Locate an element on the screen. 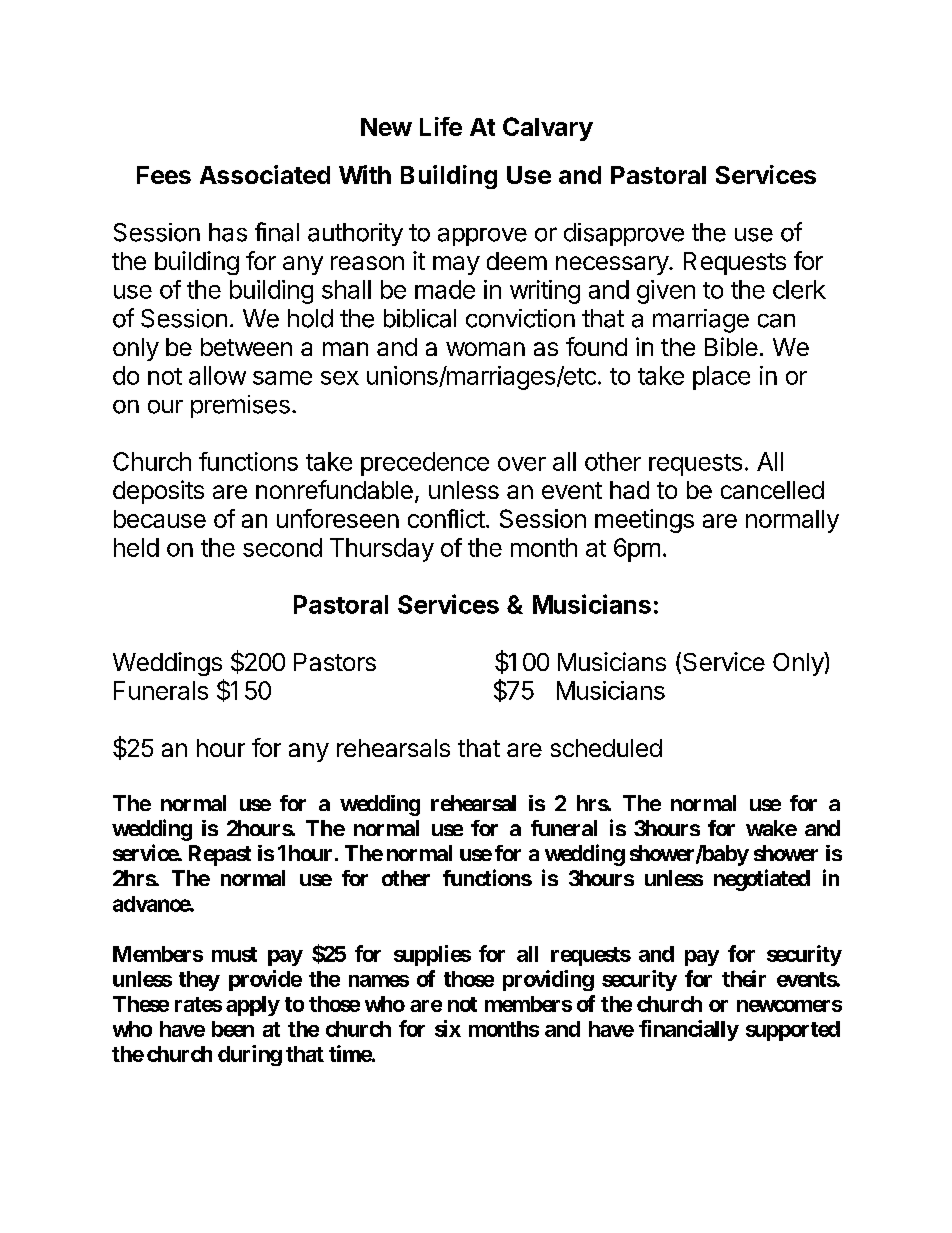 The image size is (952, 1233). Calvary is located at coordinates (548, 129).
